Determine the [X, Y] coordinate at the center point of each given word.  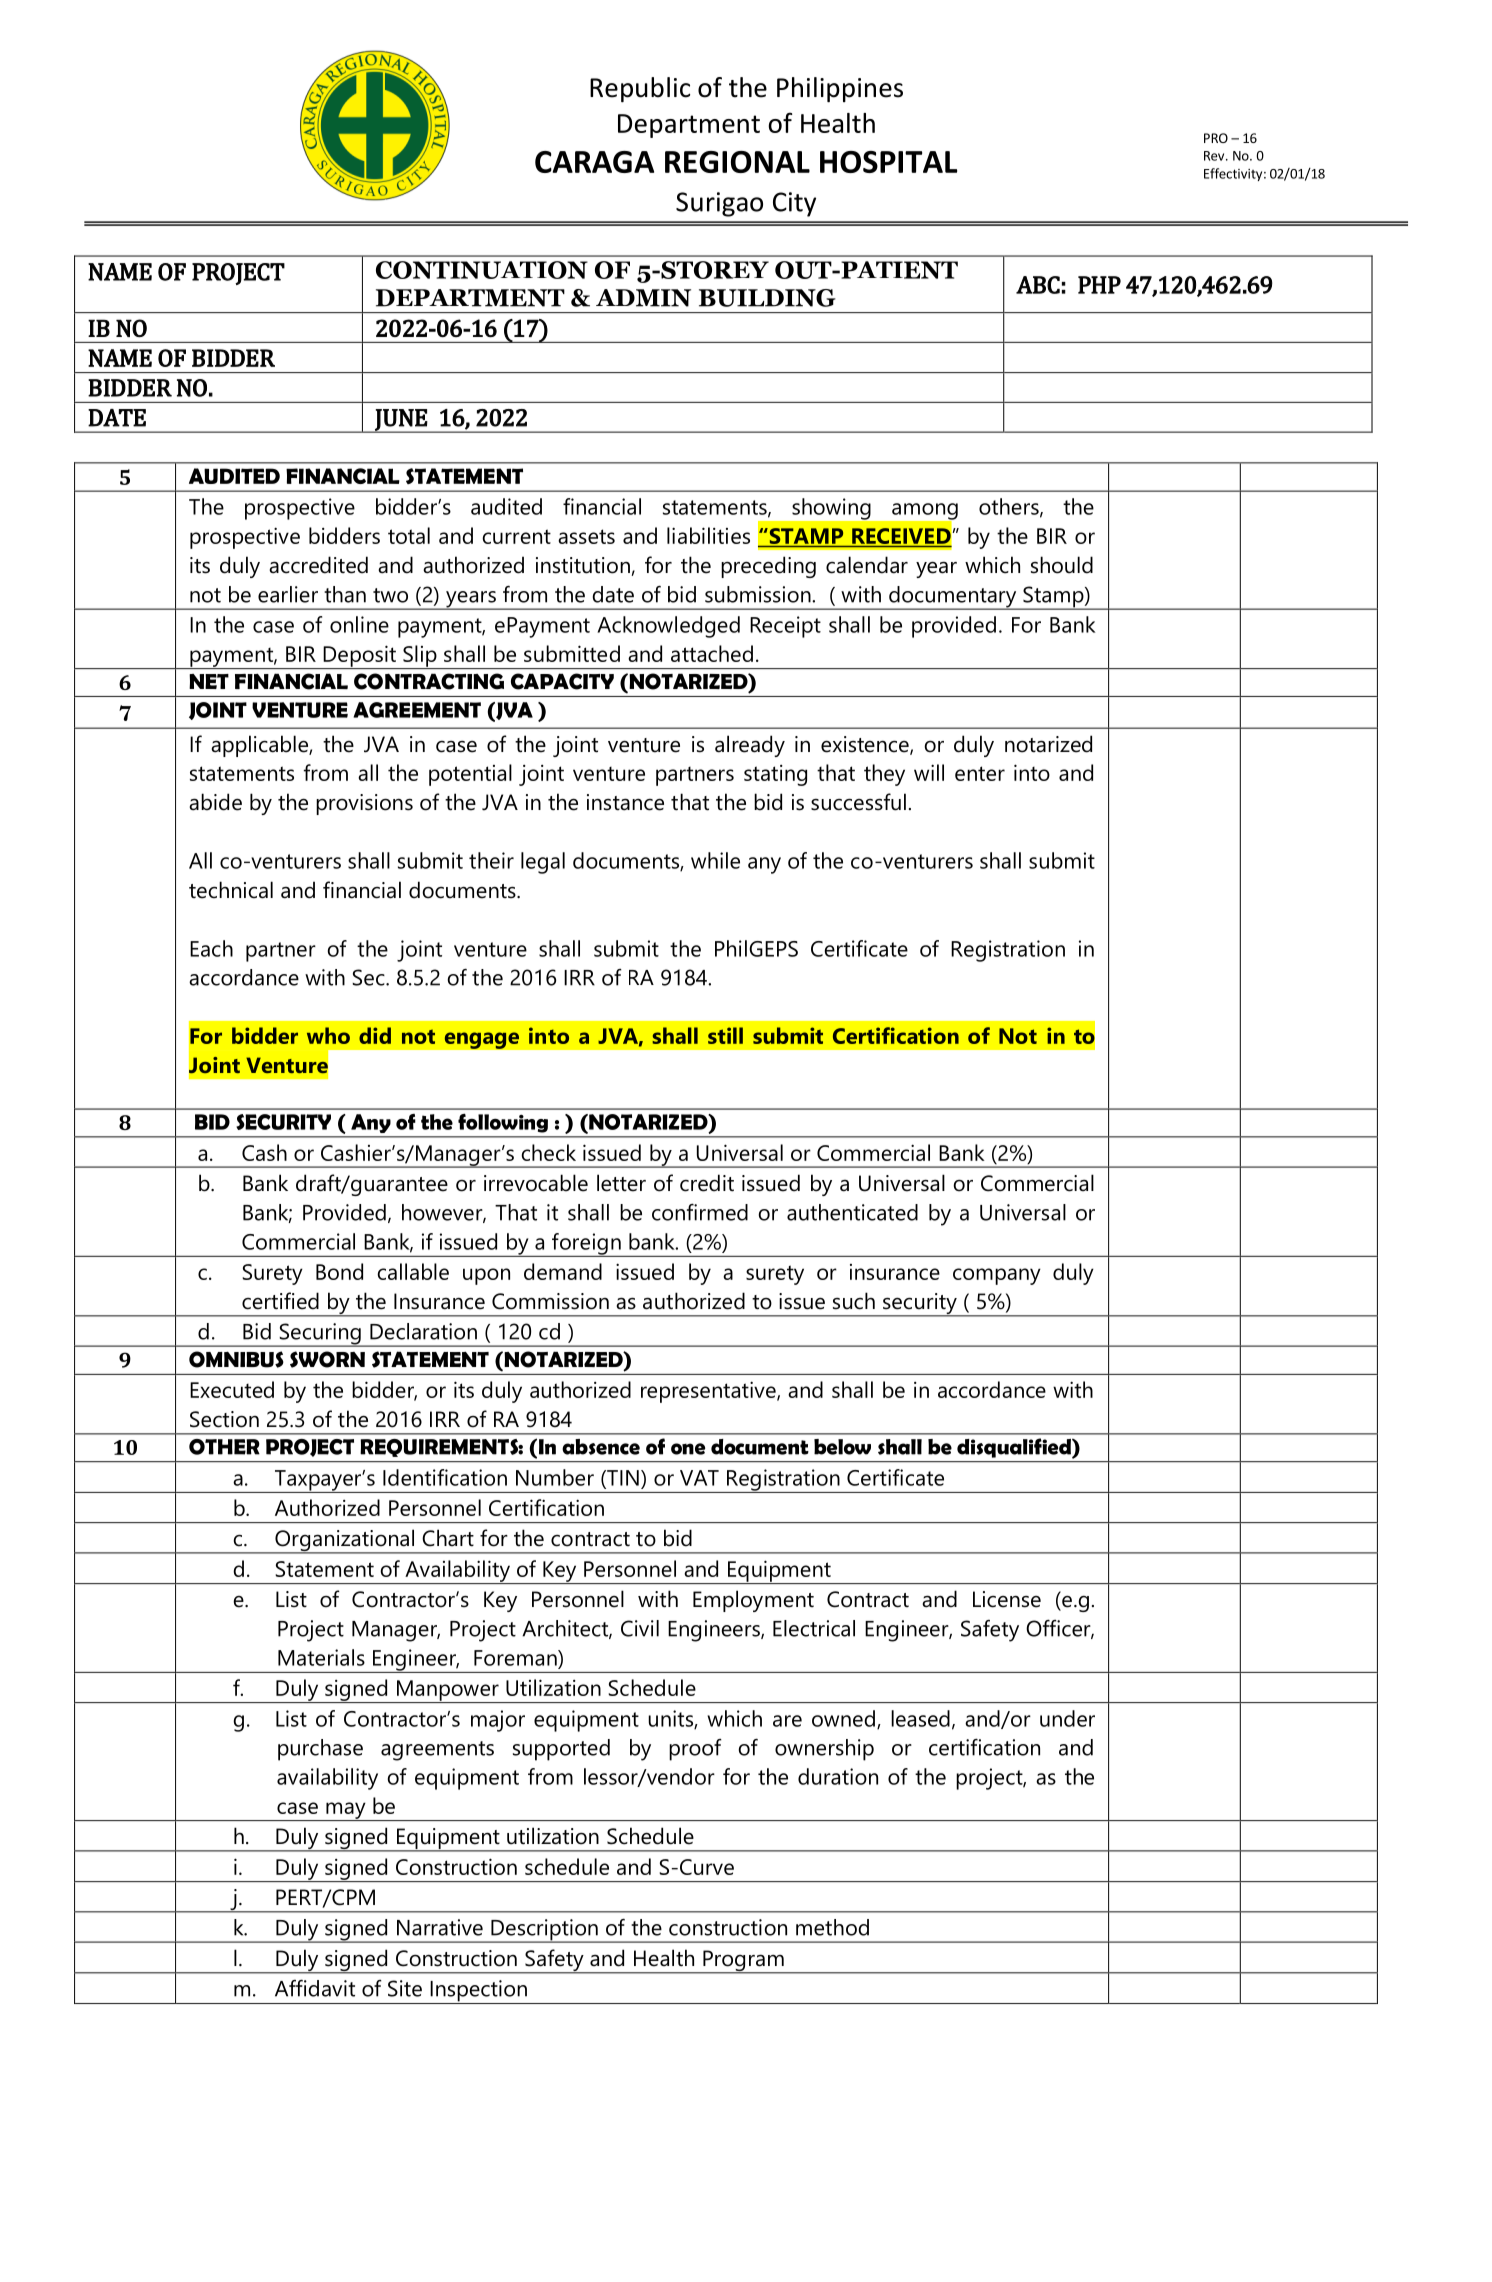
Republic [640, 89]
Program [743, 1962]
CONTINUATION [482, 270]
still [725, 1035]
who [328, 1035]
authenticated [852, 1212]
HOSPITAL [888, 162]
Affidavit [315, 1988]
